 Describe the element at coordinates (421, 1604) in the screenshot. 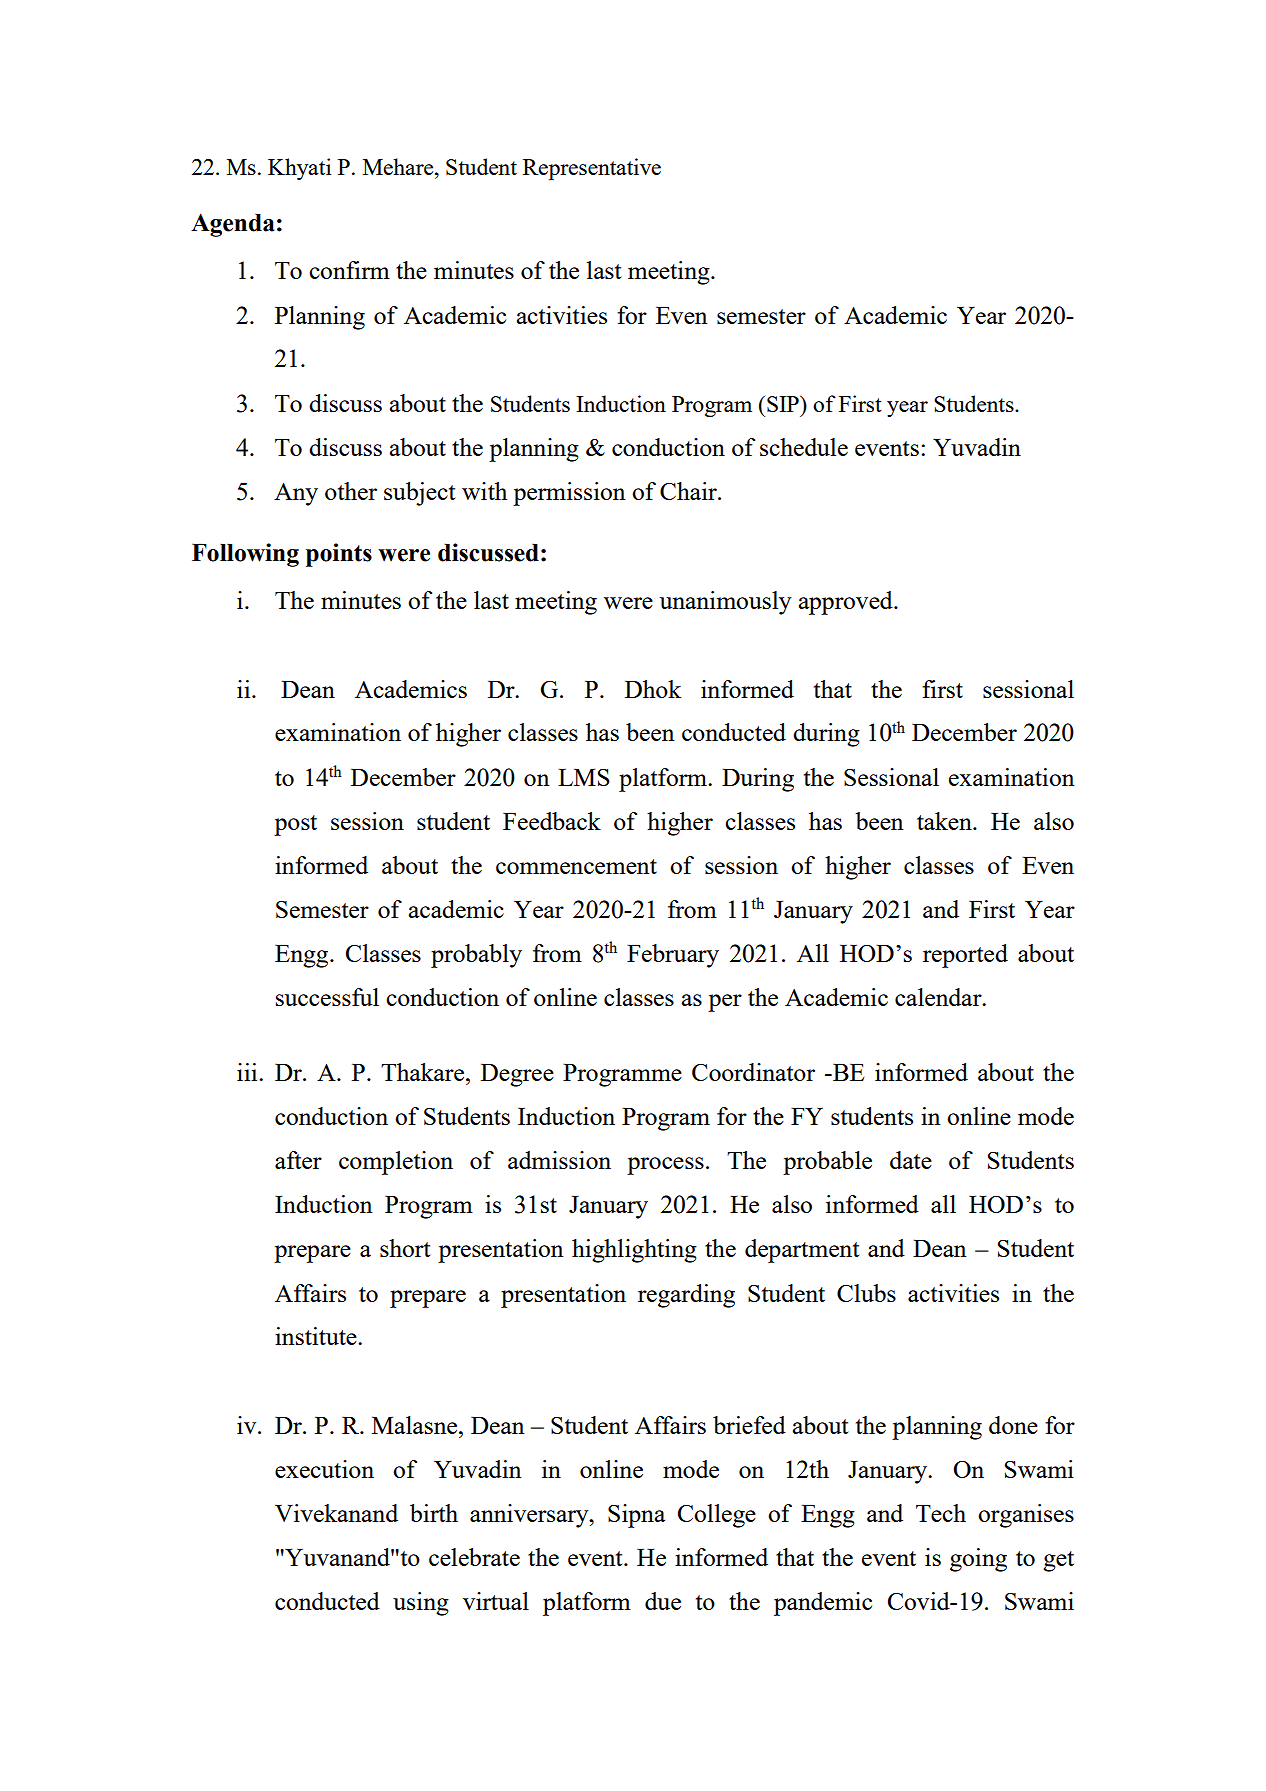

I see `using` at that location.
